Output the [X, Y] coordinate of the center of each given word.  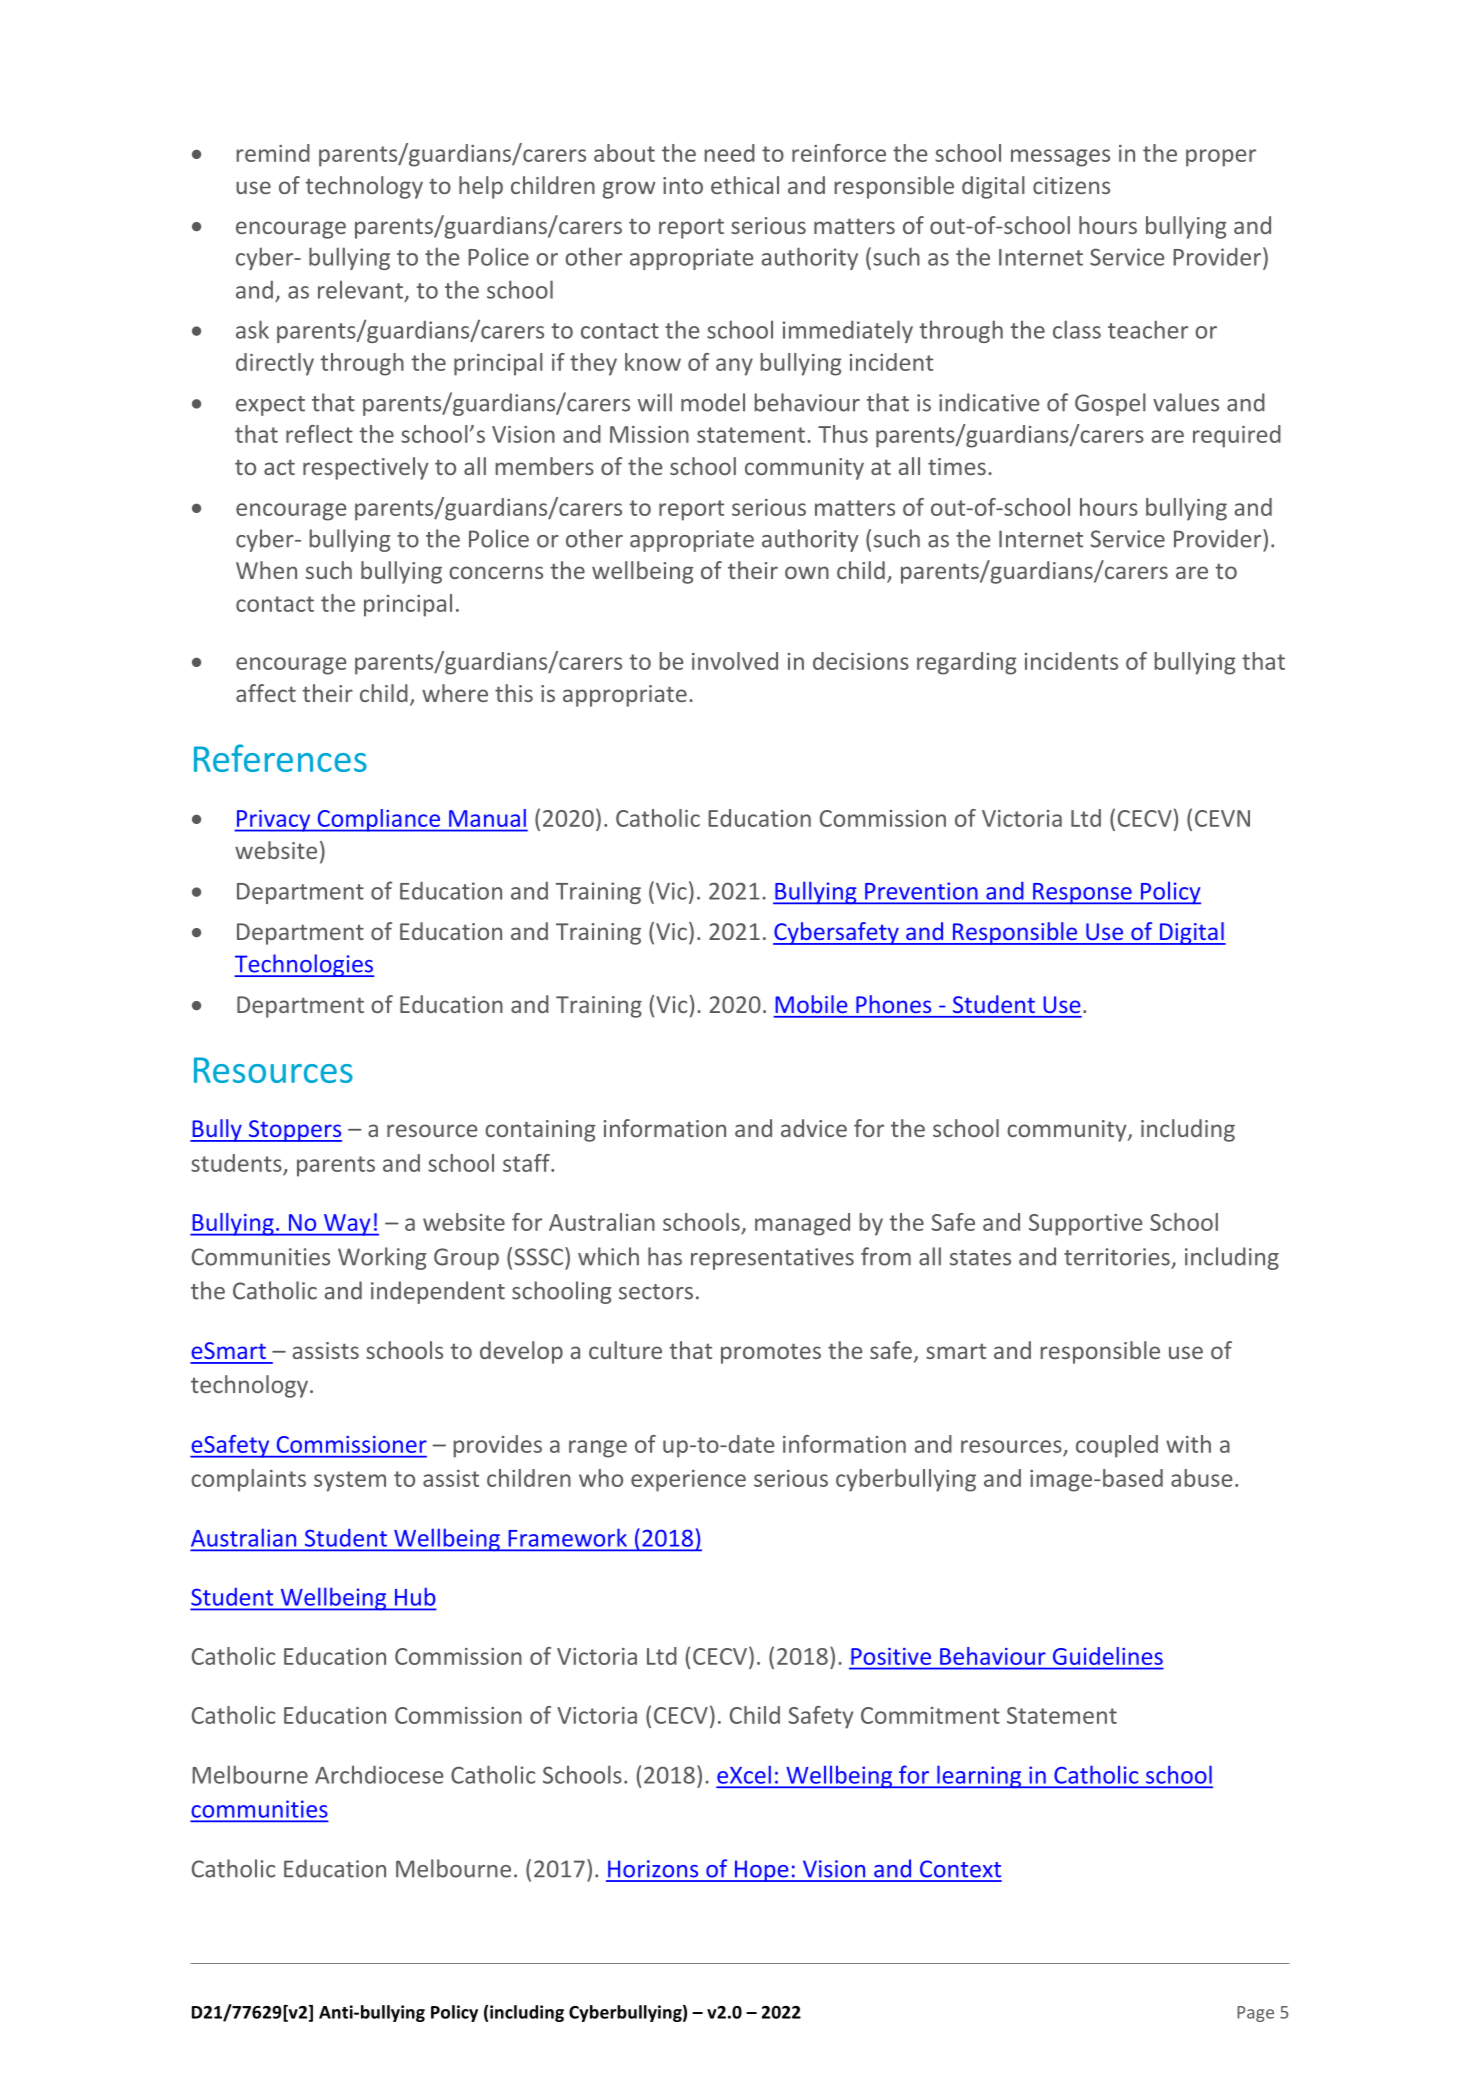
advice [814, 1128]
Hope [762, 1871]
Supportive [1085, 1225]
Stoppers [294, 1131]
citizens [1071, 185]
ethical [745, 185]
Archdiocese [379, 1774]
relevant [360, 289]
